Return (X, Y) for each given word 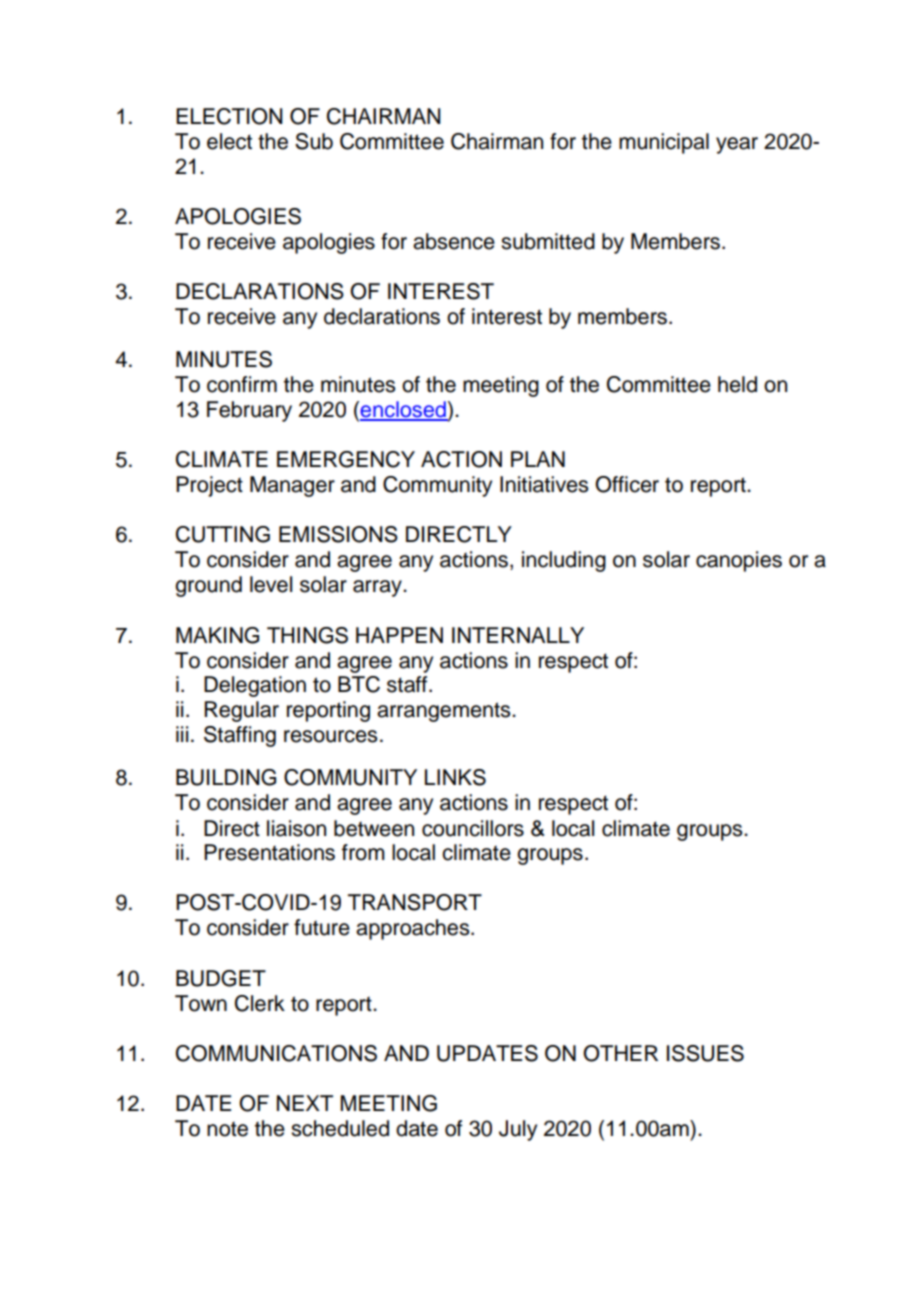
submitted (548, 241)
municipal (664, 143)
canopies (739, 561)
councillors (473, 828)
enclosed (403, 410)
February (249, 411)
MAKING (217, 635)
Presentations (269, 852)
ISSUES (705, 1053)
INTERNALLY (518, 635)
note (227, 1129)
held (737, 384)
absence (454, 241)
